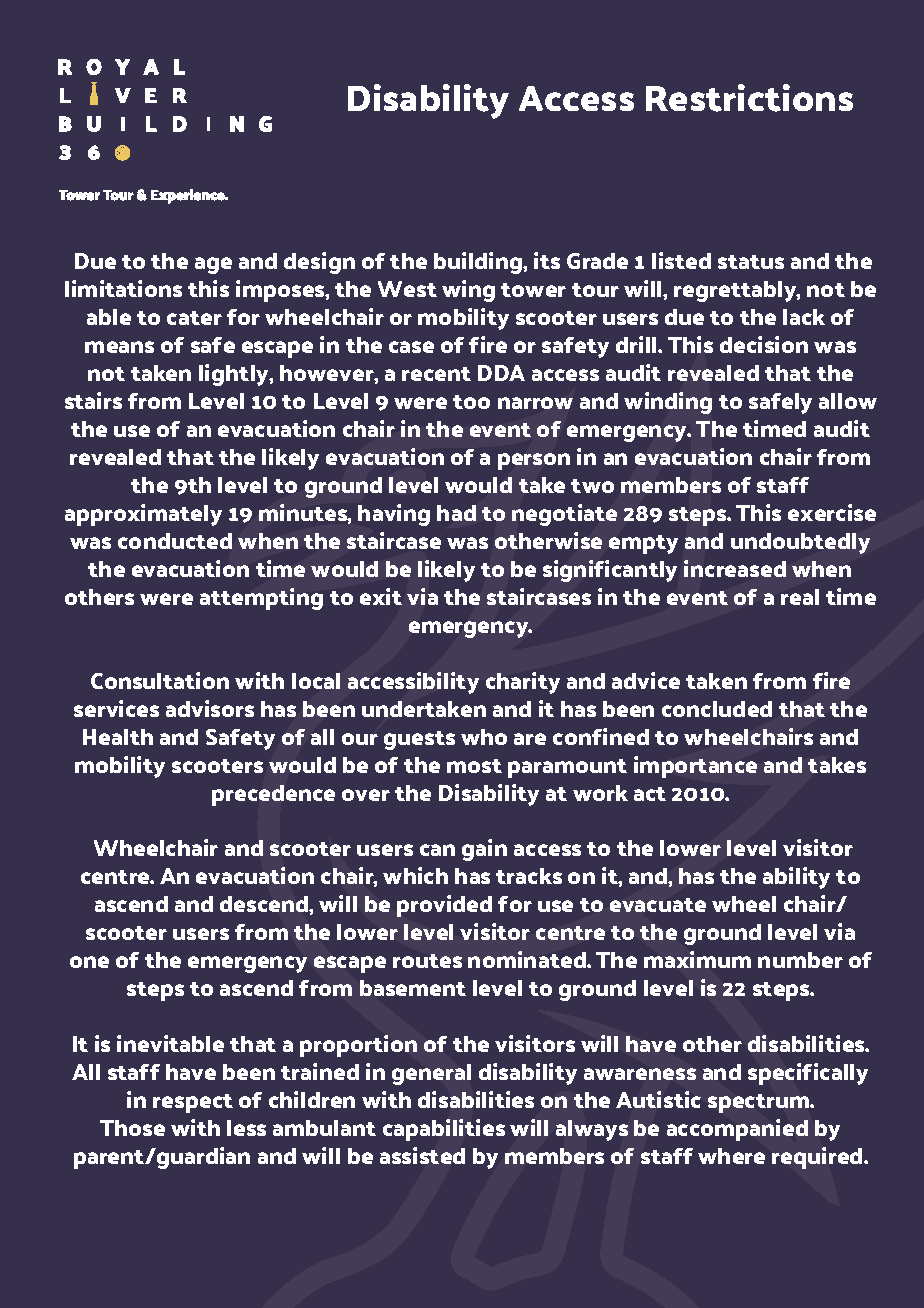 The height and width of the page is (1308, 924). What do you see at coordinates (800, 597) in the page?
I see `real` at bounding box center [800, 597].
